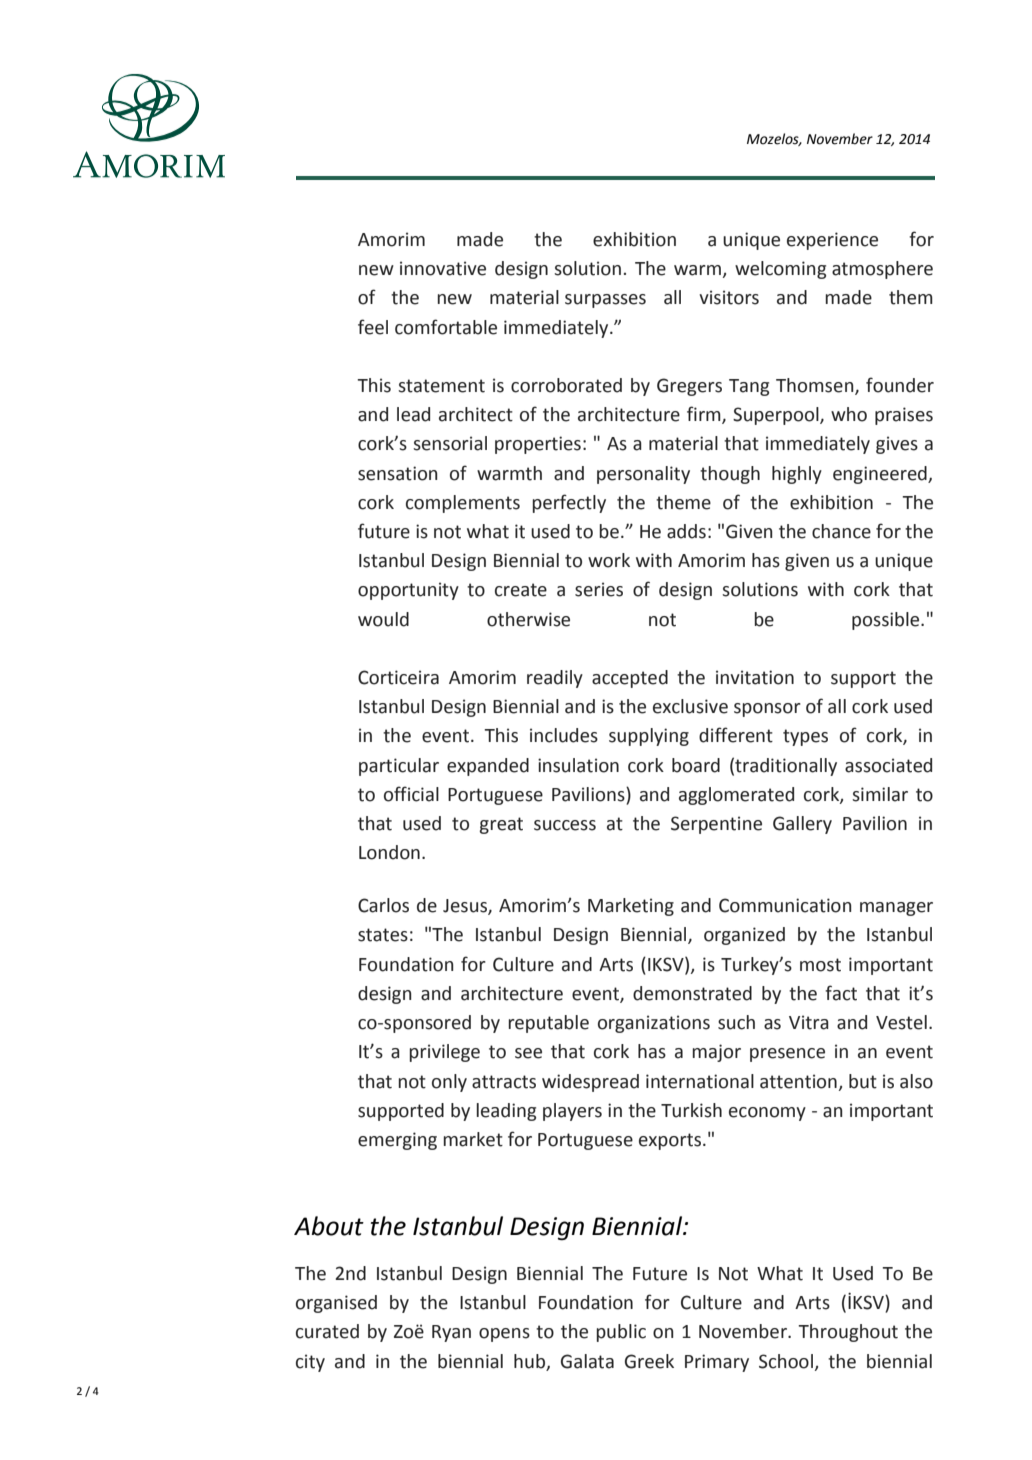 The height and width of the page is (1460, 1032). I want to click on organizations, so click(654, 1024).
